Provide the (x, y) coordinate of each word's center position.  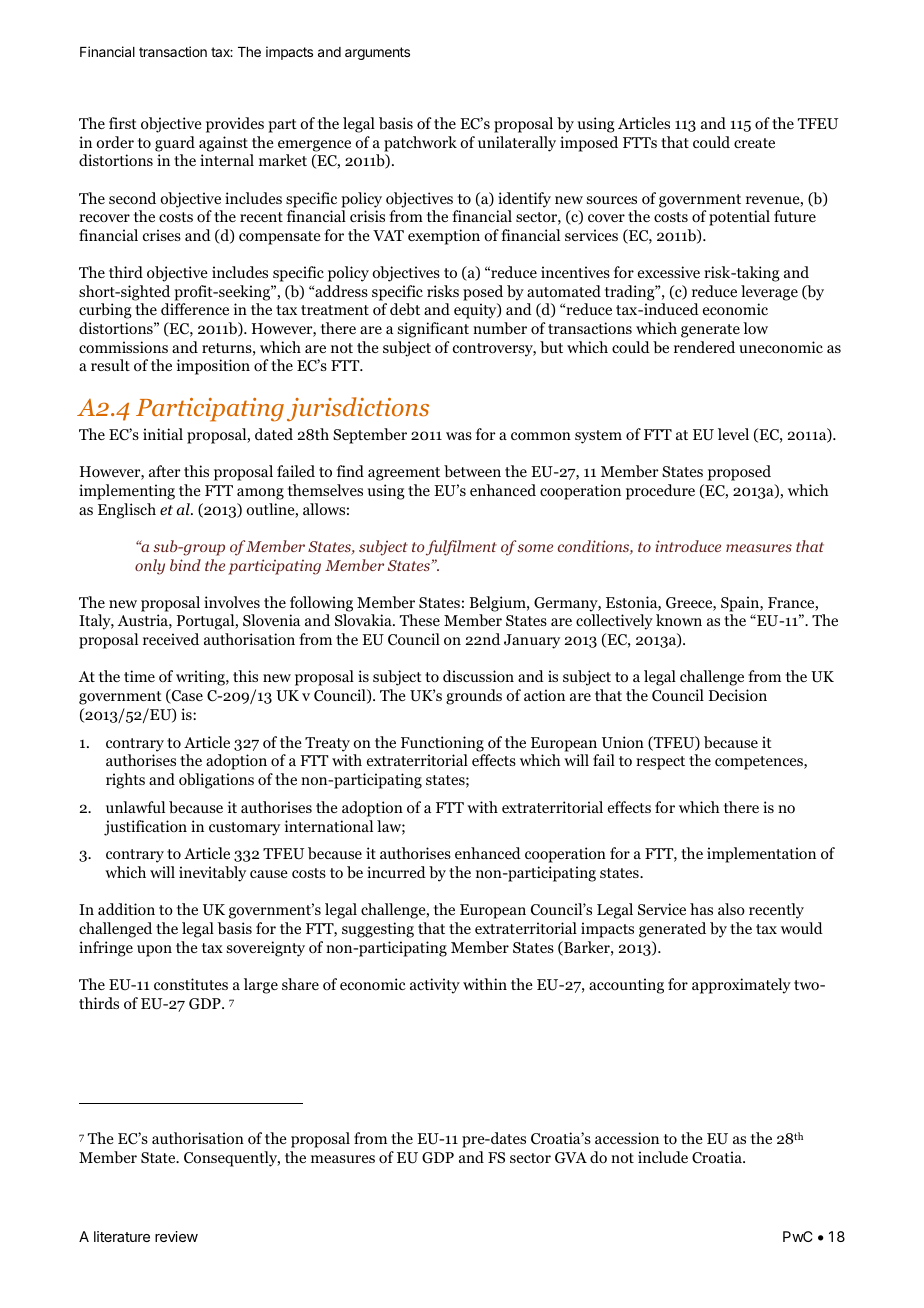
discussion (478, 676)
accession (627, 1138)
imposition (213, 367)
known (679, 620)
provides (235, 125)
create (754, 143)
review (176, 1236)
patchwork (420, 144)
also (731, 909)
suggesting (378, 930)
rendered (704, 347)
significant (433, 330)
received (171, 639)
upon (154, 951)
